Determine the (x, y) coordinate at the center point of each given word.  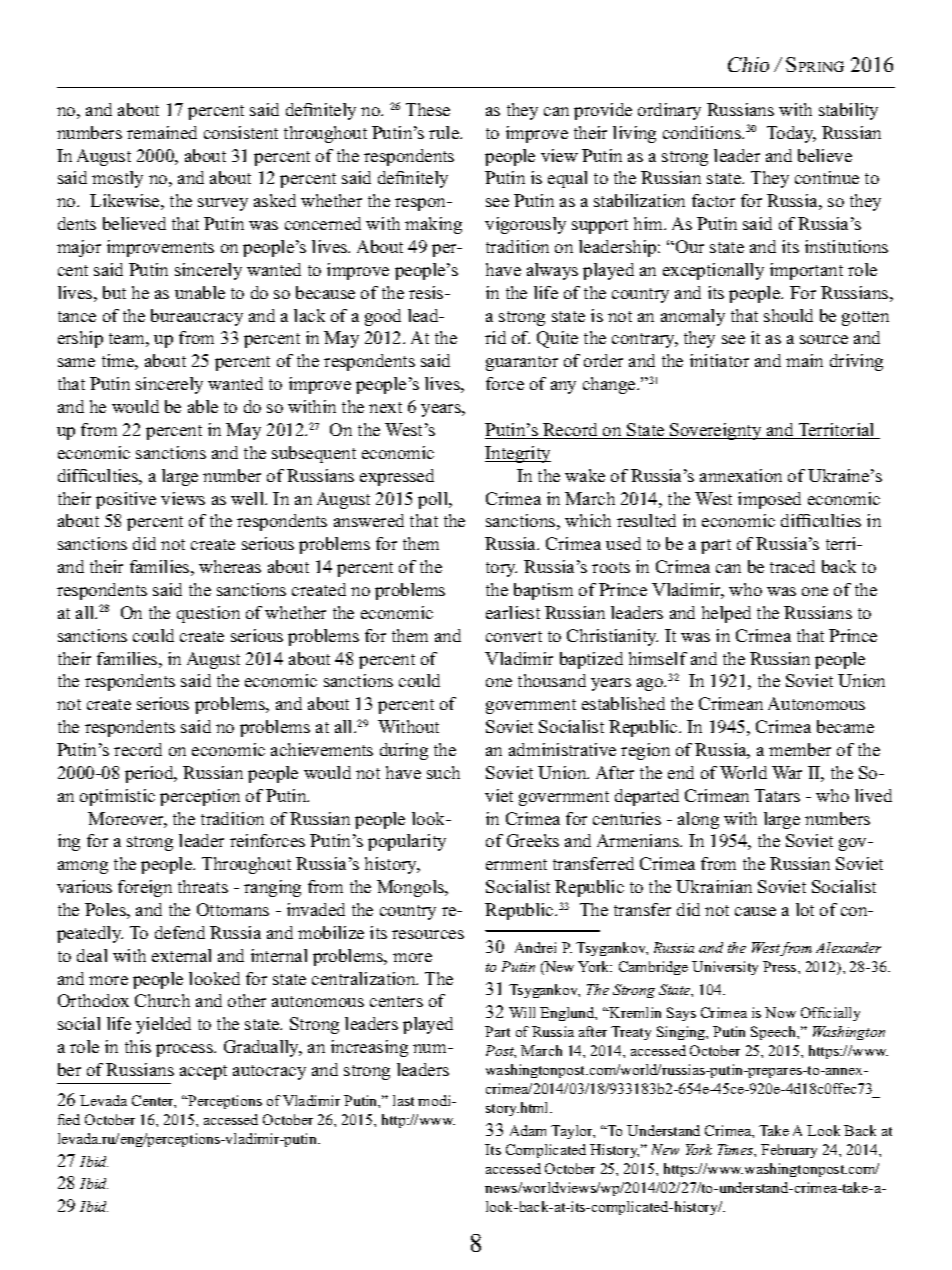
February (789, 1151)
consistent (241, 132)
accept (203, 1072)
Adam (528, 1130)
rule (445, 132)
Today (791, 134)
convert (514, 636)
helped (726, 614)
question (208, 614)
